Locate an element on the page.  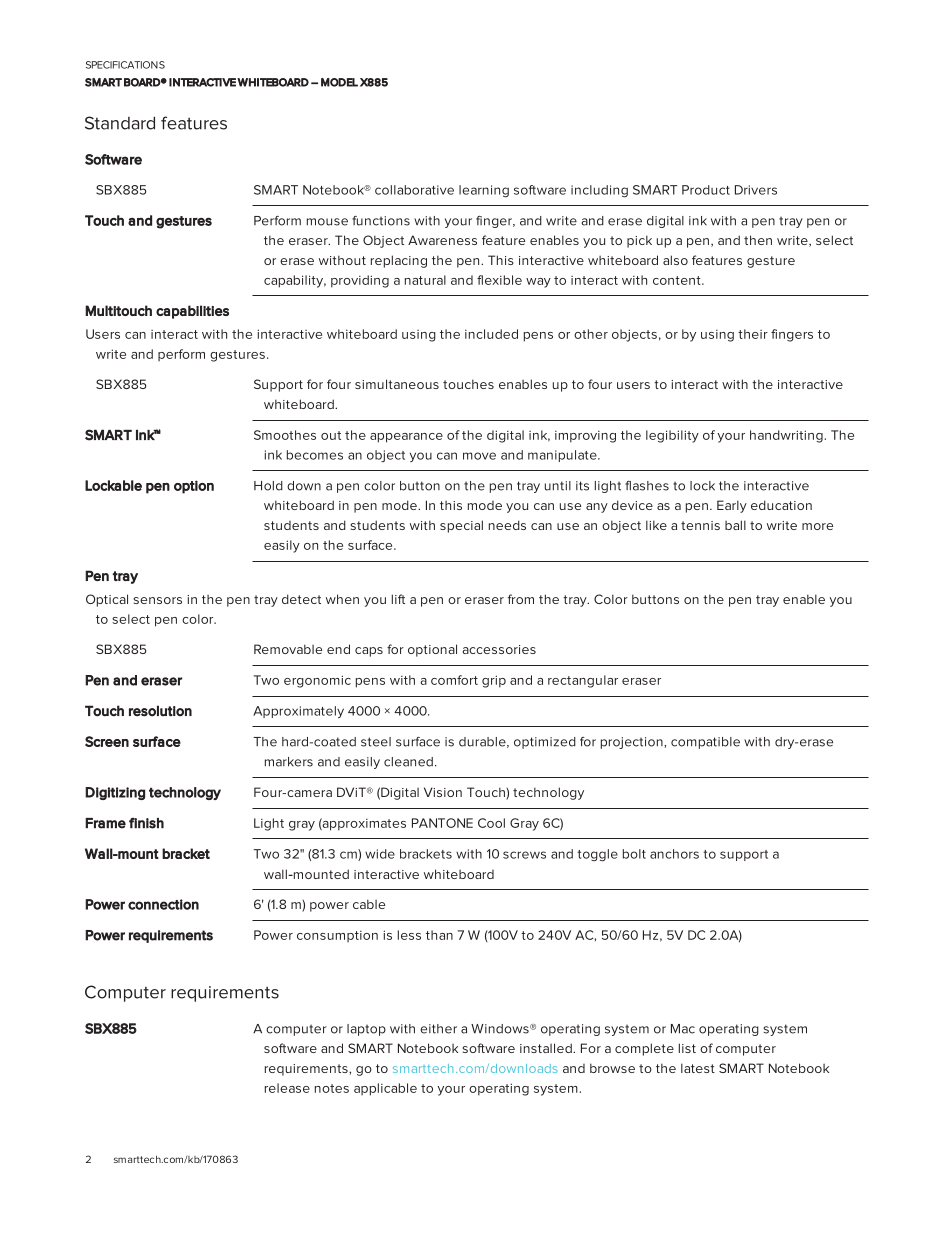
latest is located at coordinates (698, 1068).
